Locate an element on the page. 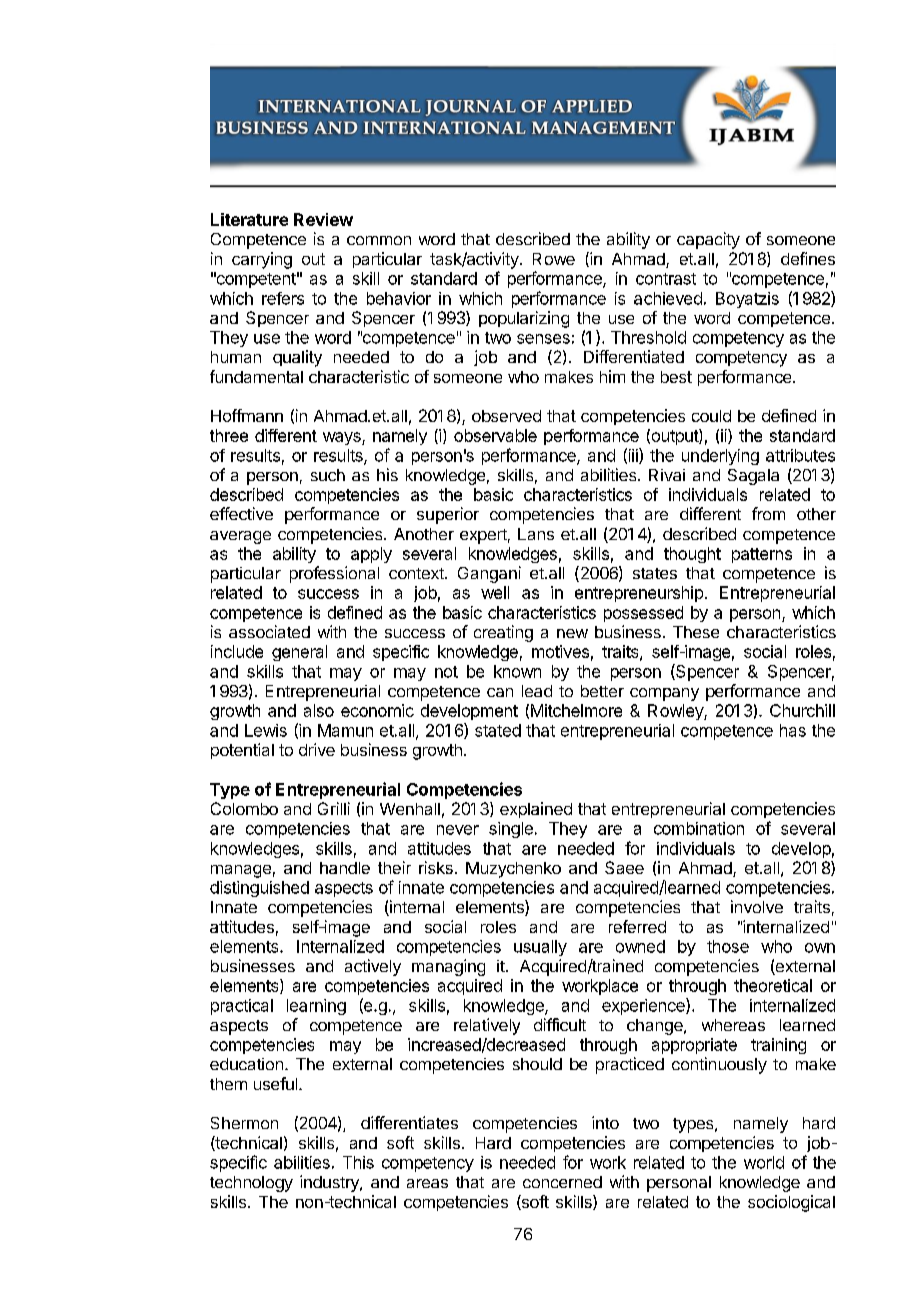  Rowe is located at coordinates (554, 259).
